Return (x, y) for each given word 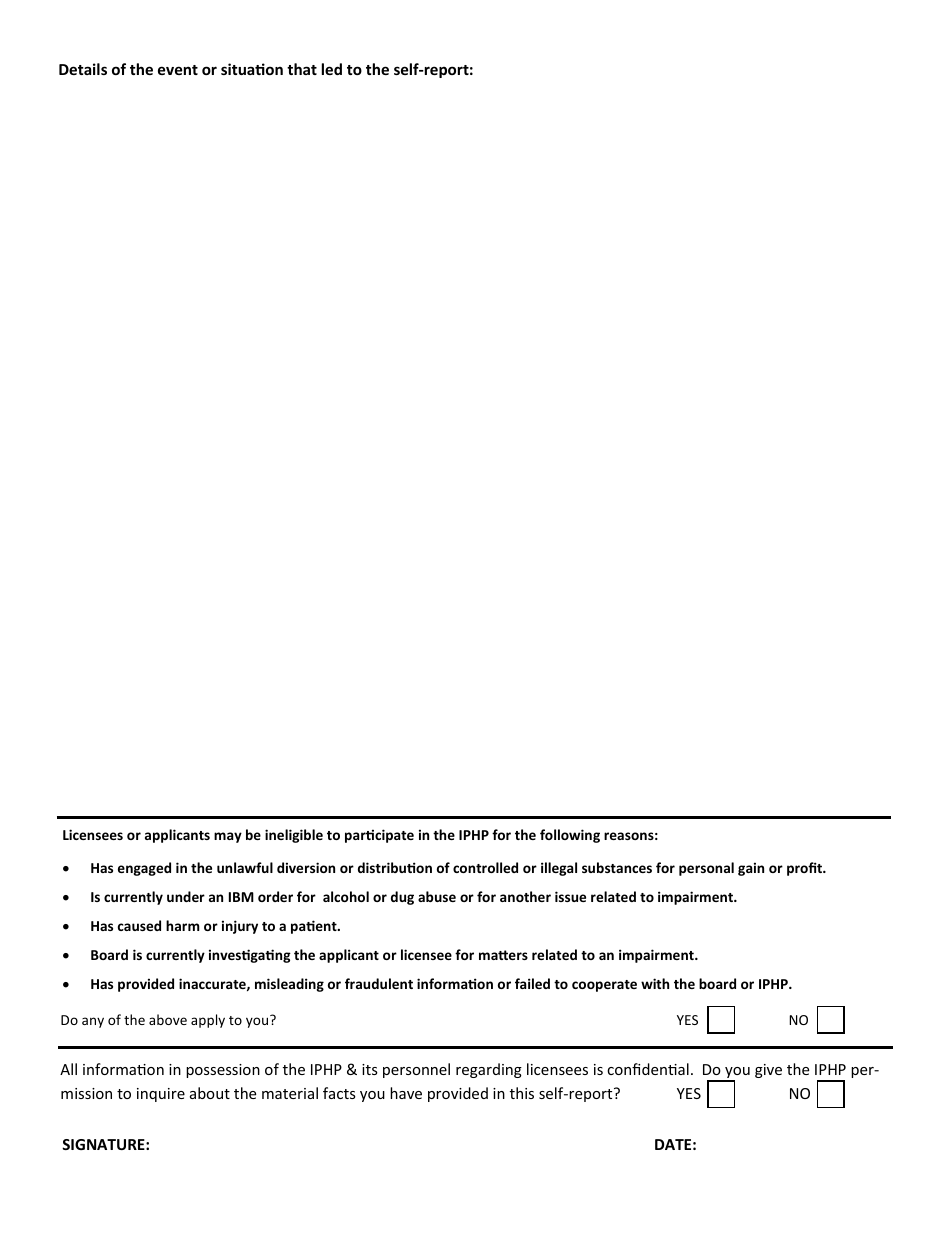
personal (706, 869)
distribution (395, 867)
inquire (161, 1095)
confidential (648, 1069)
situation (252, 69)
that (302, 69)
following (570, 836)
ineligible (294, 836)
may (228, 837)
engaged (144, 869)
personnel (416, 1070)
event (178, 70)
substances (617, 867)
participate (379, 836)
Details (83, 69)
